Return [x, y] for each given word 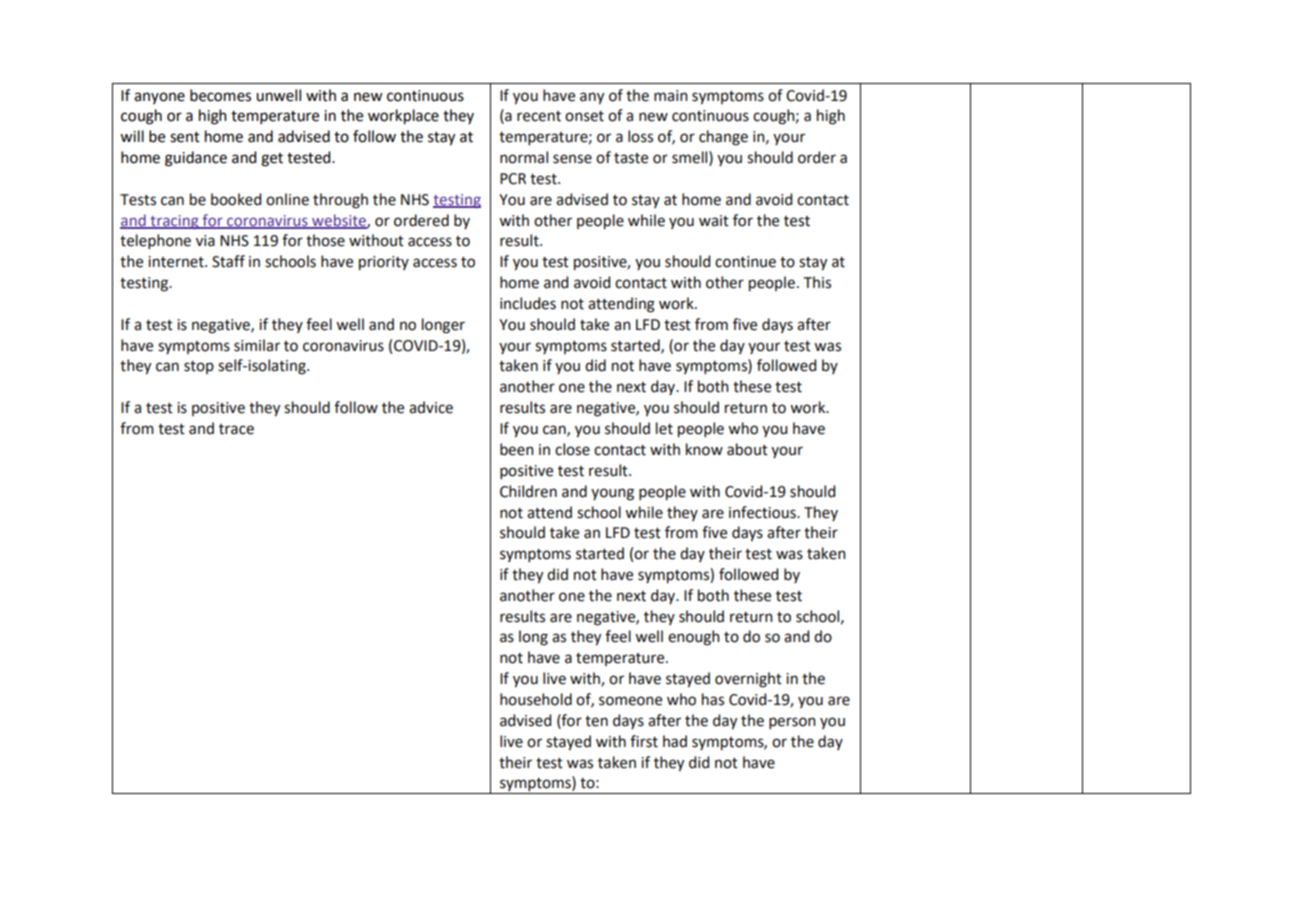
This [817, 282]
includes [528, 303]
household [536, 699]
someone [630, 701]
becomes [220, 95]
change [723, 138]
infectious [763, 512]
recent [539, 116]
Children [528, 491]
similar [257, 345]
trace [236, 429]
